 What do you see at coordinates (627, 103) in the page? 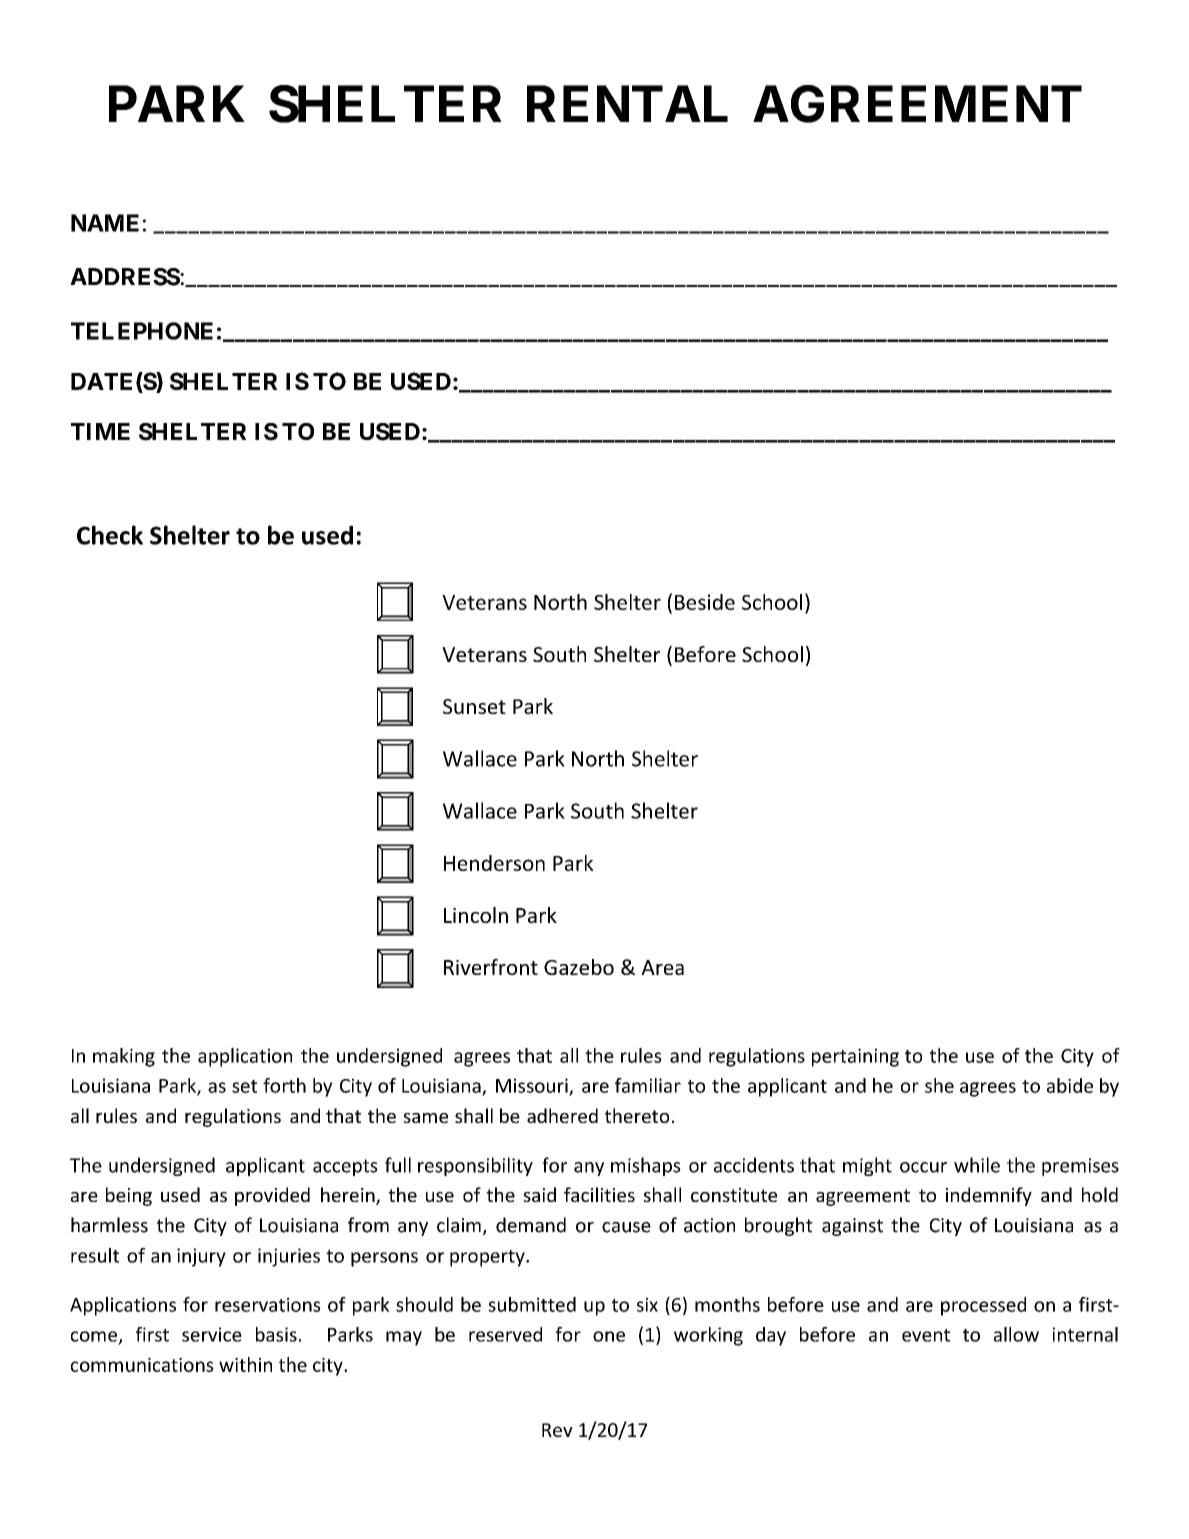
I see `RENTAL` at bounding box center [627, 103].
